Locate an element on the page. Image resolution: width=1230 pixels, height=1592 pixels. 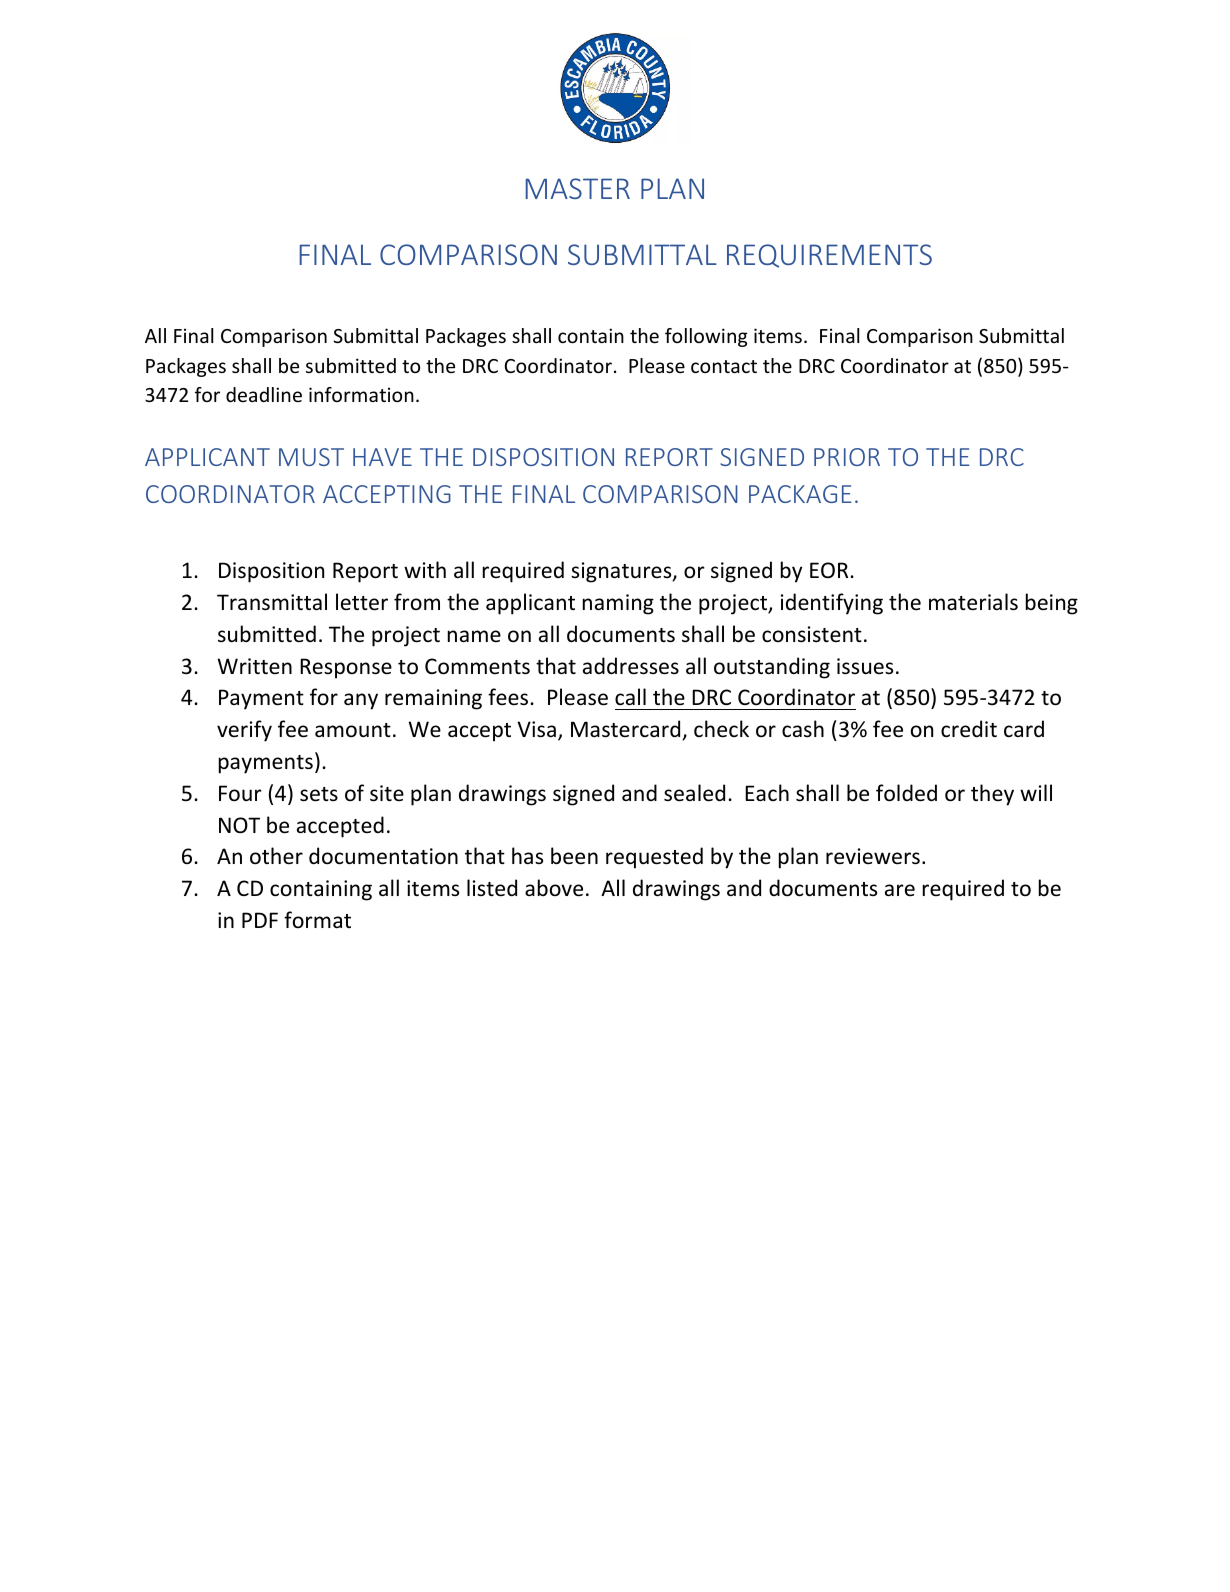
any is located at coordinates (361, 701).
